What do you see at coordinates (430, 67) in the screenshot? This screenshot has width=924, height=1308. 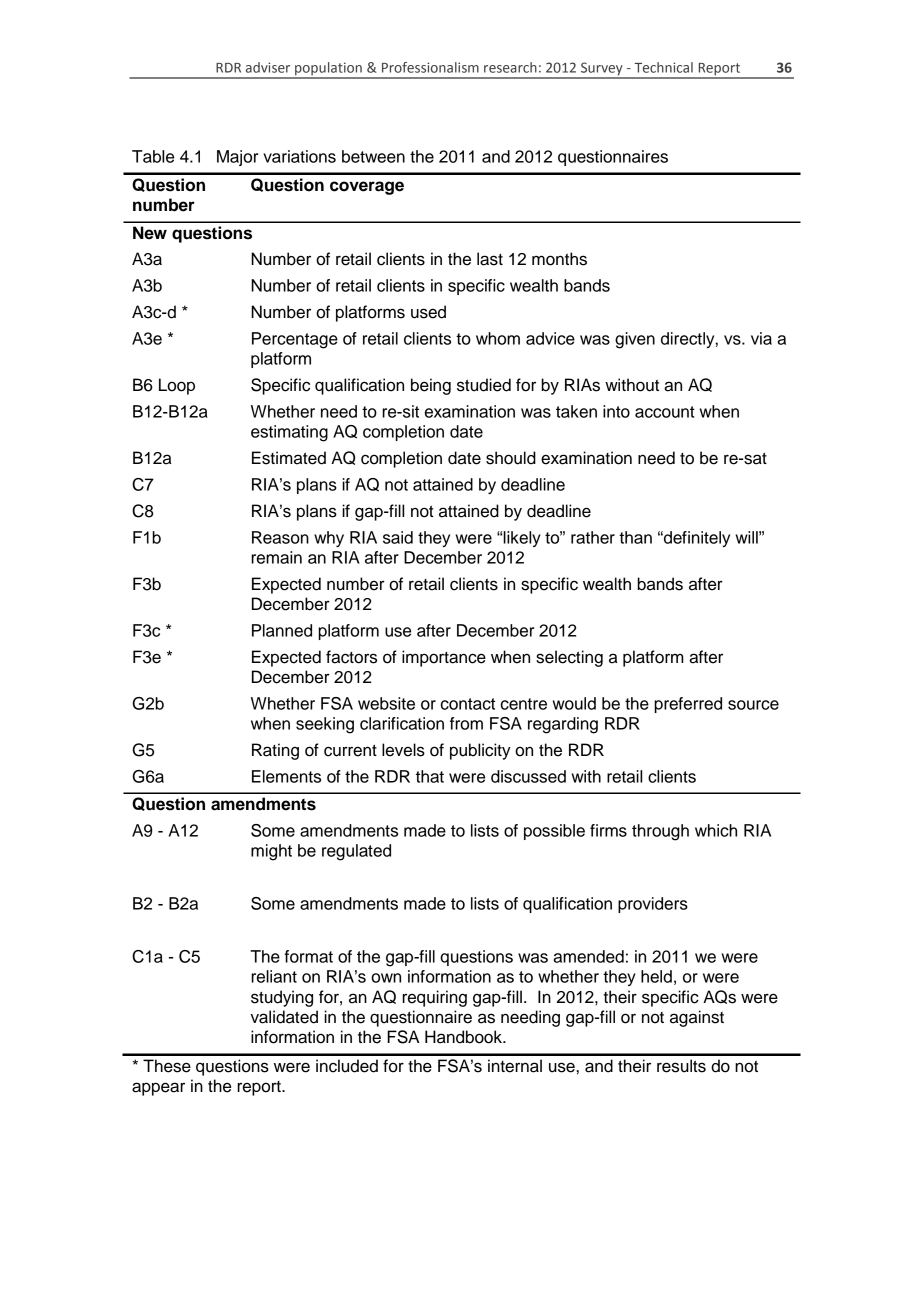 I see `Professionalism` at bounding box center [430, 67].
